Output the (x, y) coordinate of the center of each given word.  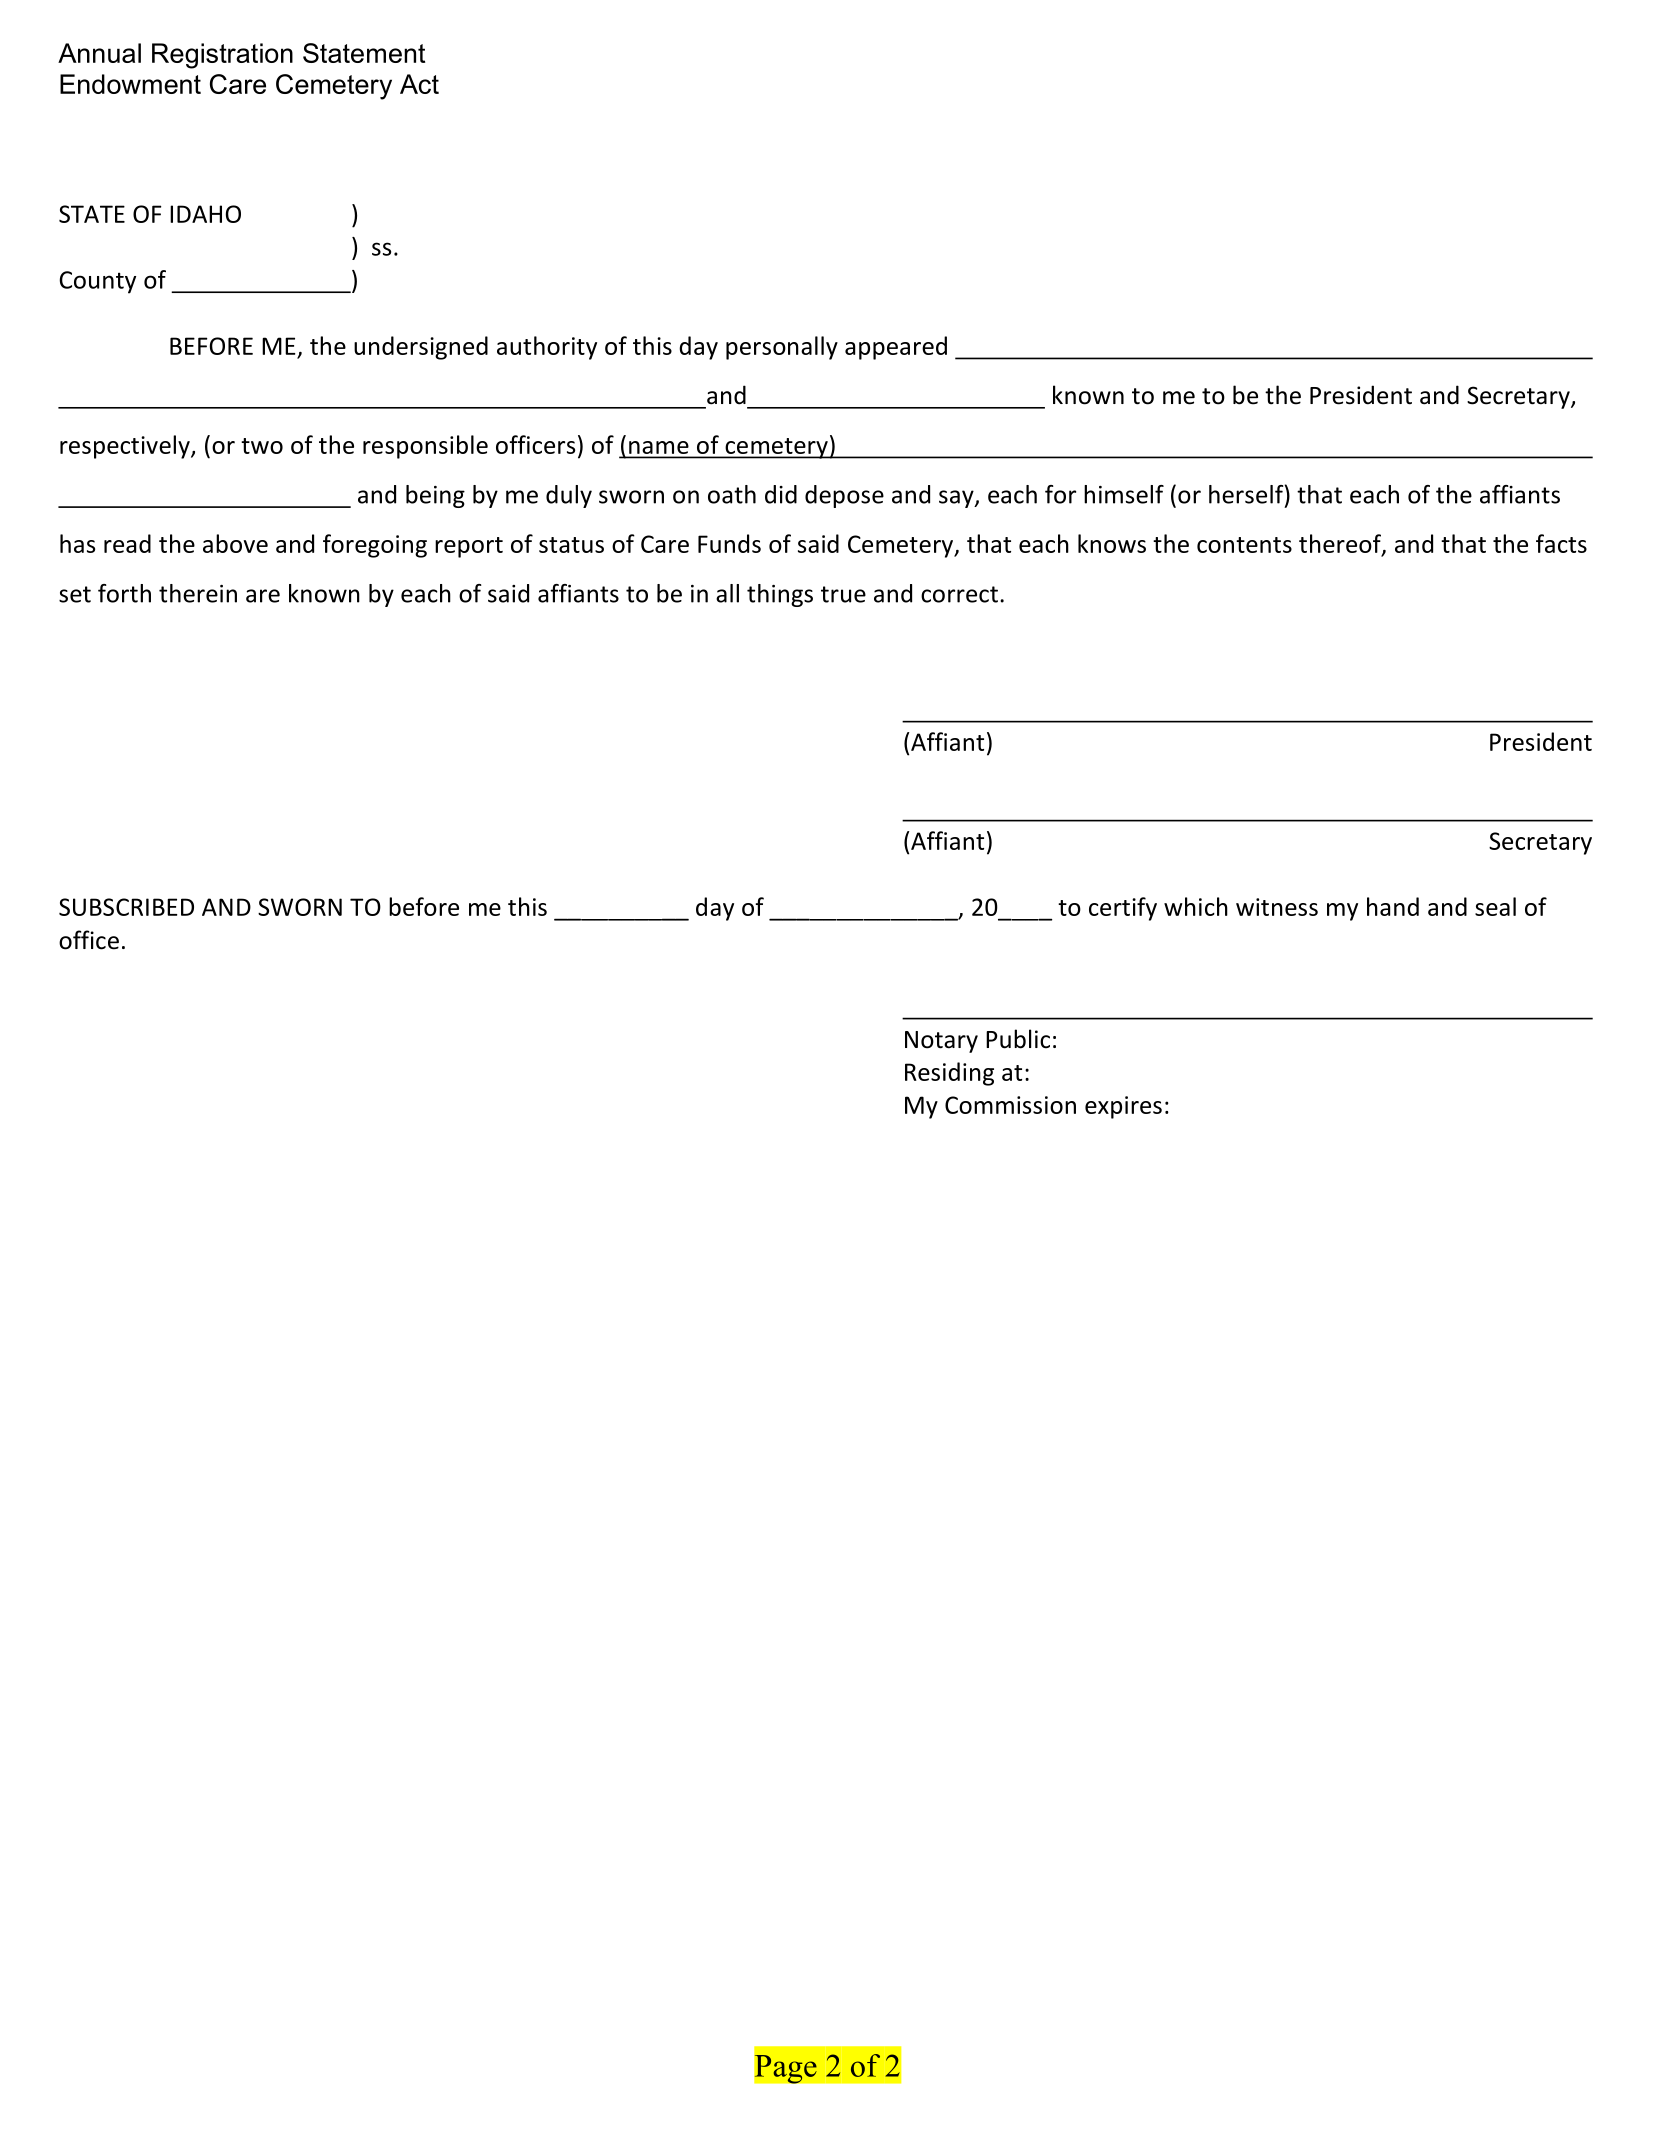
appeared (896, 348)
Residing (949, 1074)
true (843, 594)
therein (198, 593)
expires (1123, 1107)
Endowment (130, 84)
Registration (222, 56)
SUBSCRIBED (126, 907)
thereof (1341, 544)
